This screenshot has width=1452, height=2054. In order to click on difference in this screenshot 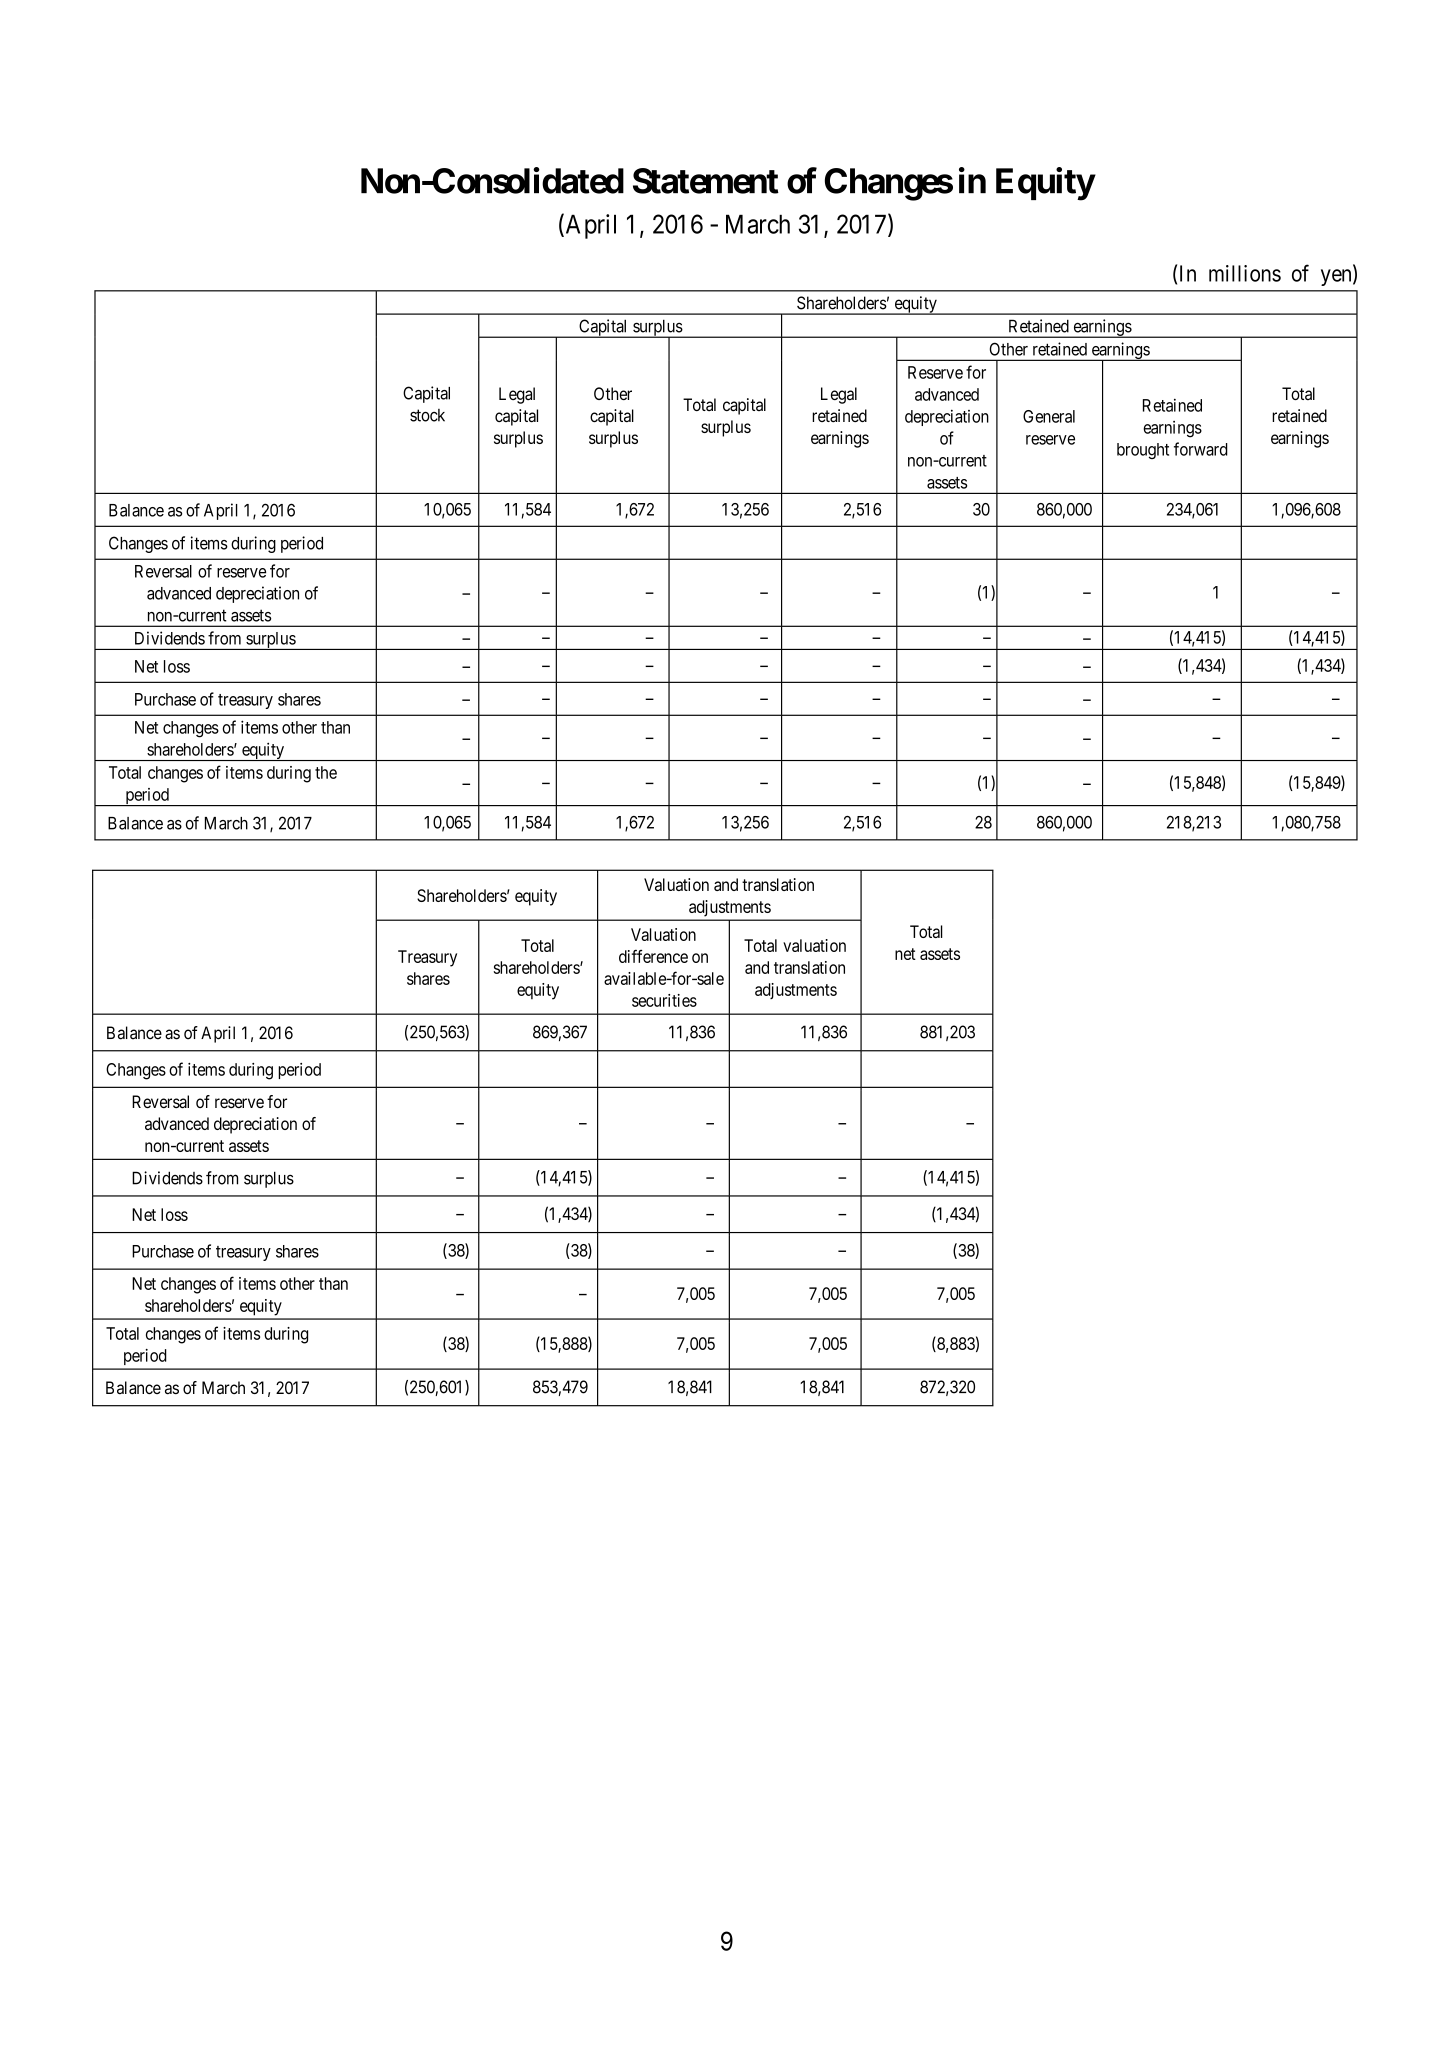, I will do `click(653, 956)`.
